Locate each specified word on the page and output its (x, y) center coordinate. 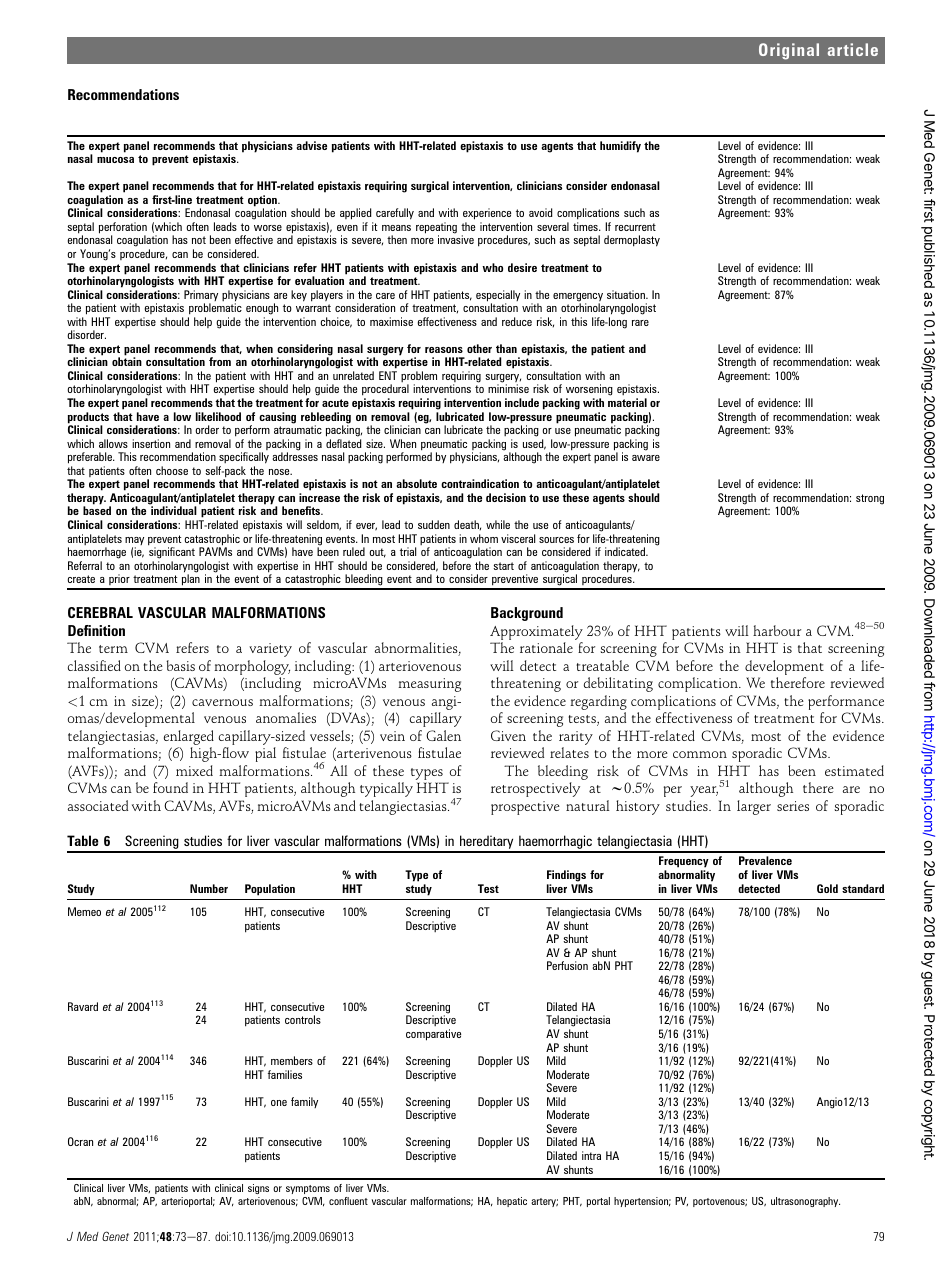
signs (258, 1189)
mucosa (115, 160)
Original (789, 51)
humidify (620, 147)
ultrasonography (805, 1202)
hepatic (512, 1202)
